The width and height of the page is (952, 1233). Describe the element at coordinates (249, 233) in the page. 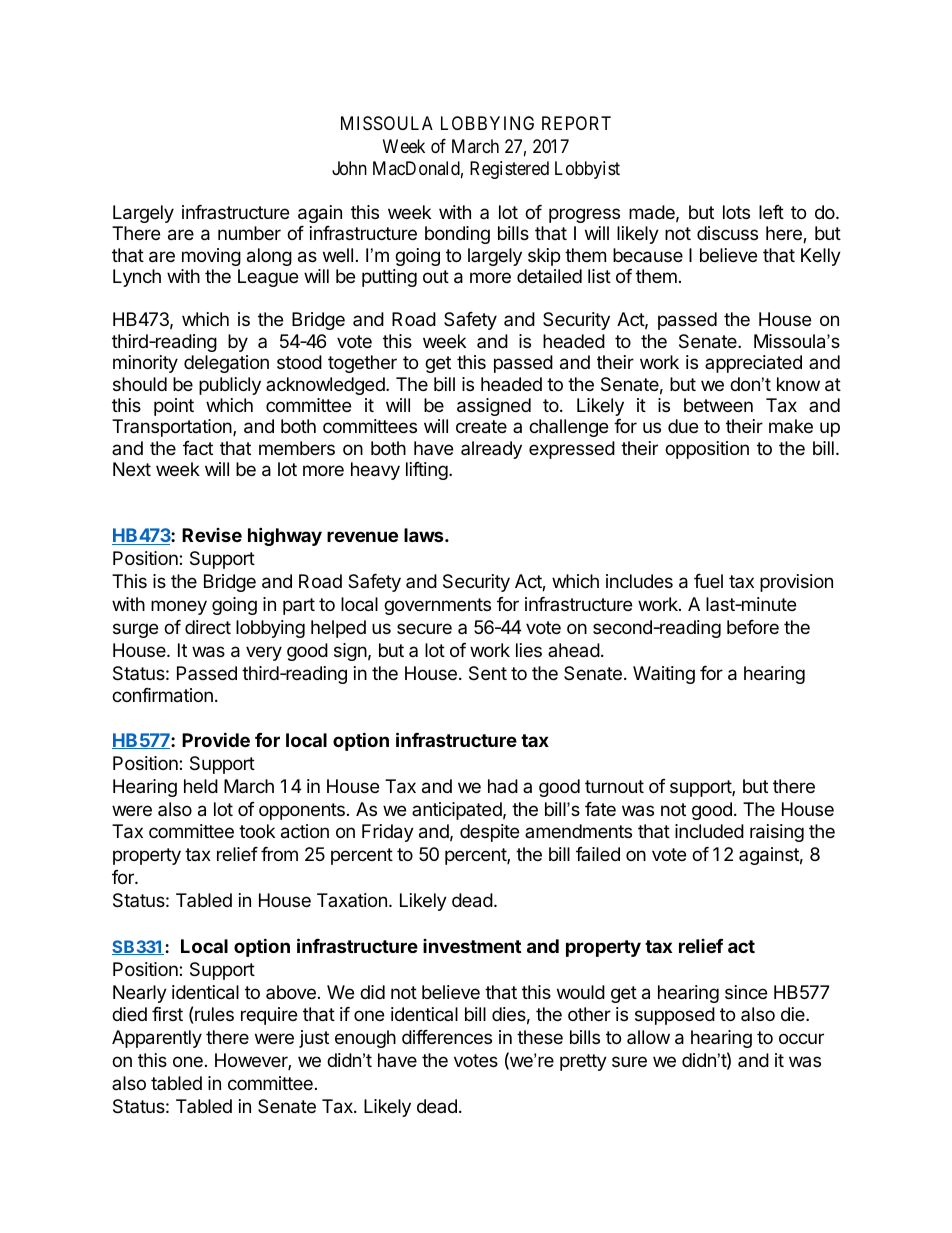

I see `number` at that location.
